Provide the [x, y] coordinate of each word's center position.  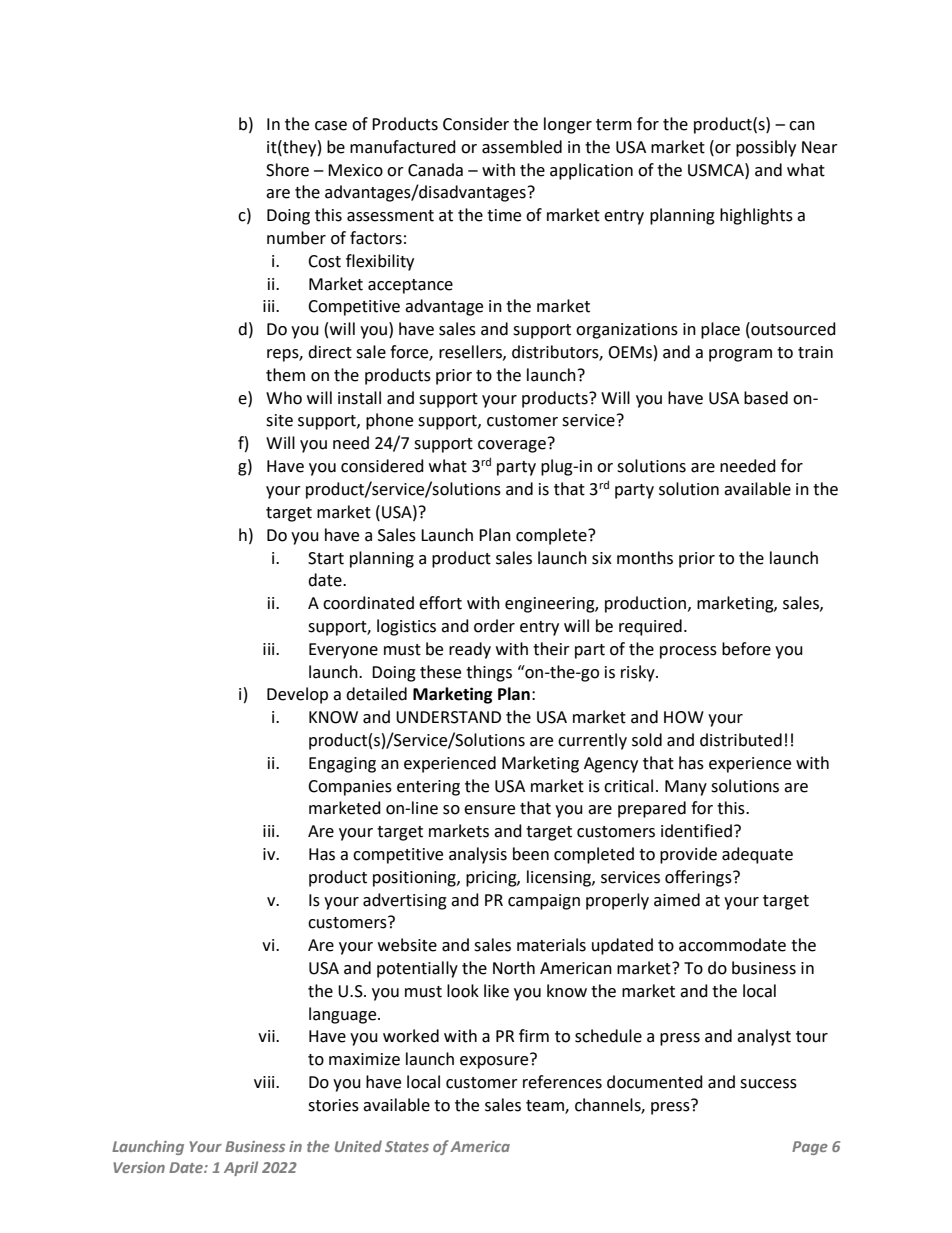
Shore [287, 170]
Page [810, 1148]
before [746, 649]
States [407, 1146]
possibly [766, 148]
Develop [297, 695]
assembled [522, 147]
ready [470, 650]
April [241, 1168]
